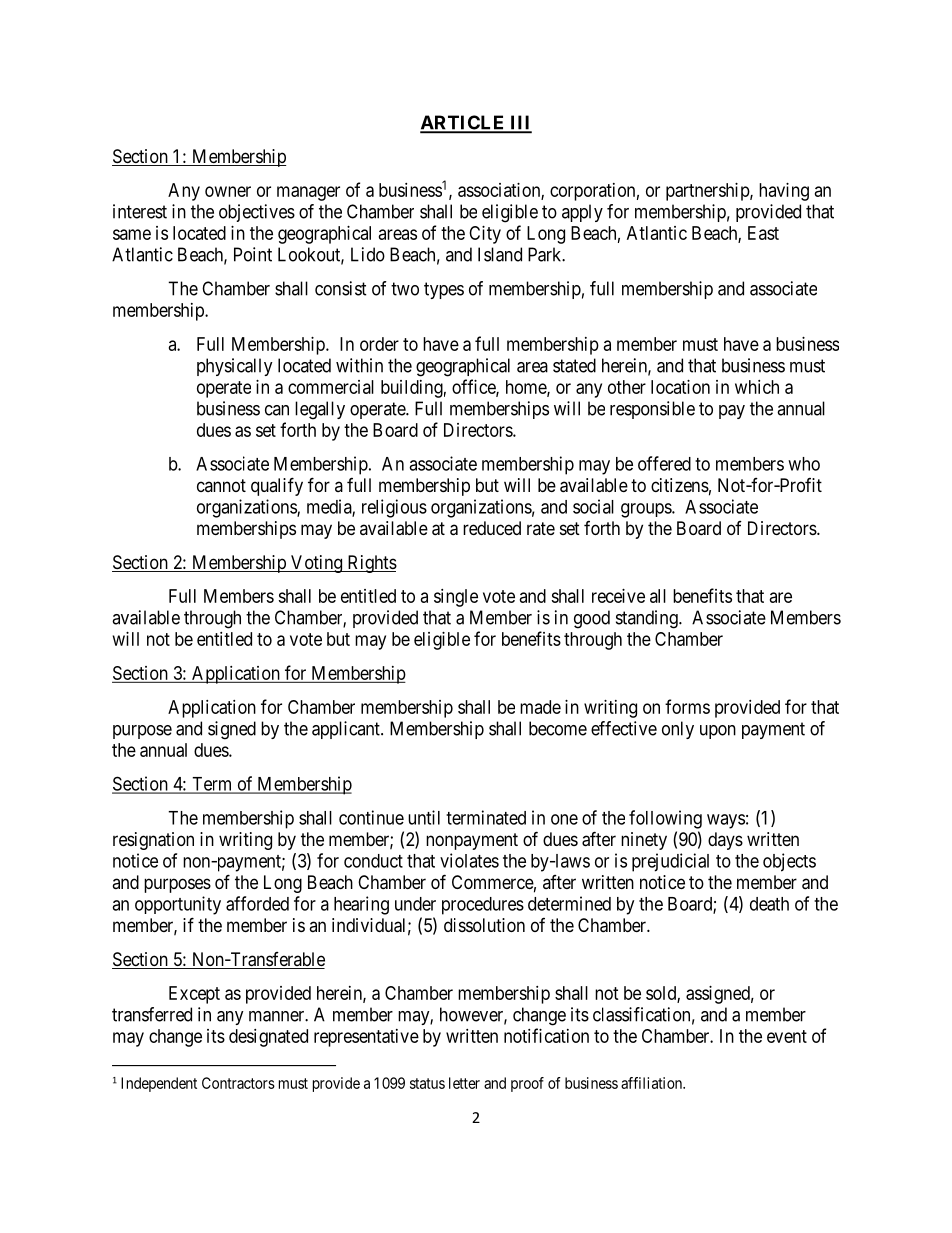 This screenshot has height=1233, width=952. I want to click on Contractors, so click(238, 1083).
